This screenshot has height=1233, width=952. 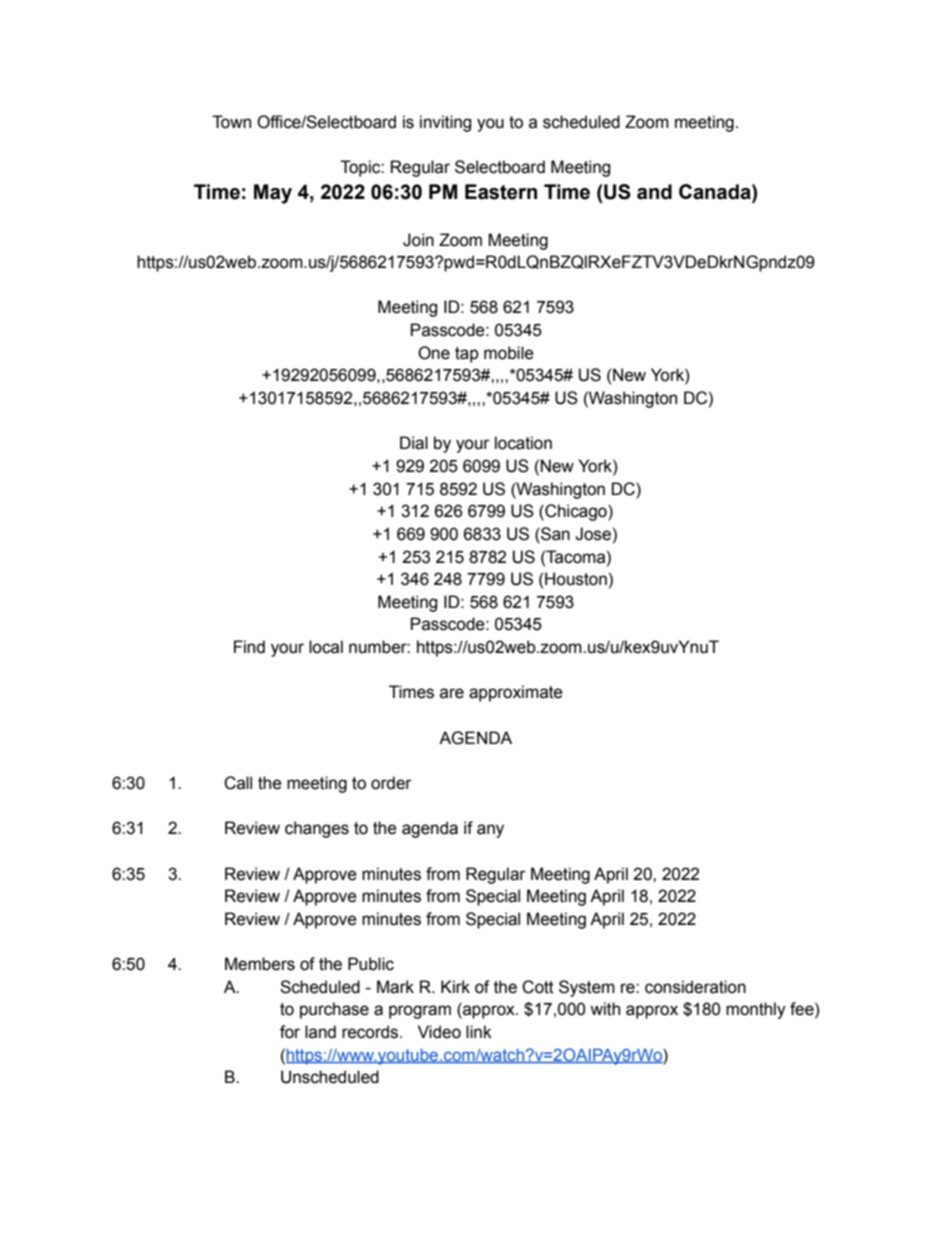 I want to click on location, so click(x=523, y=443).
